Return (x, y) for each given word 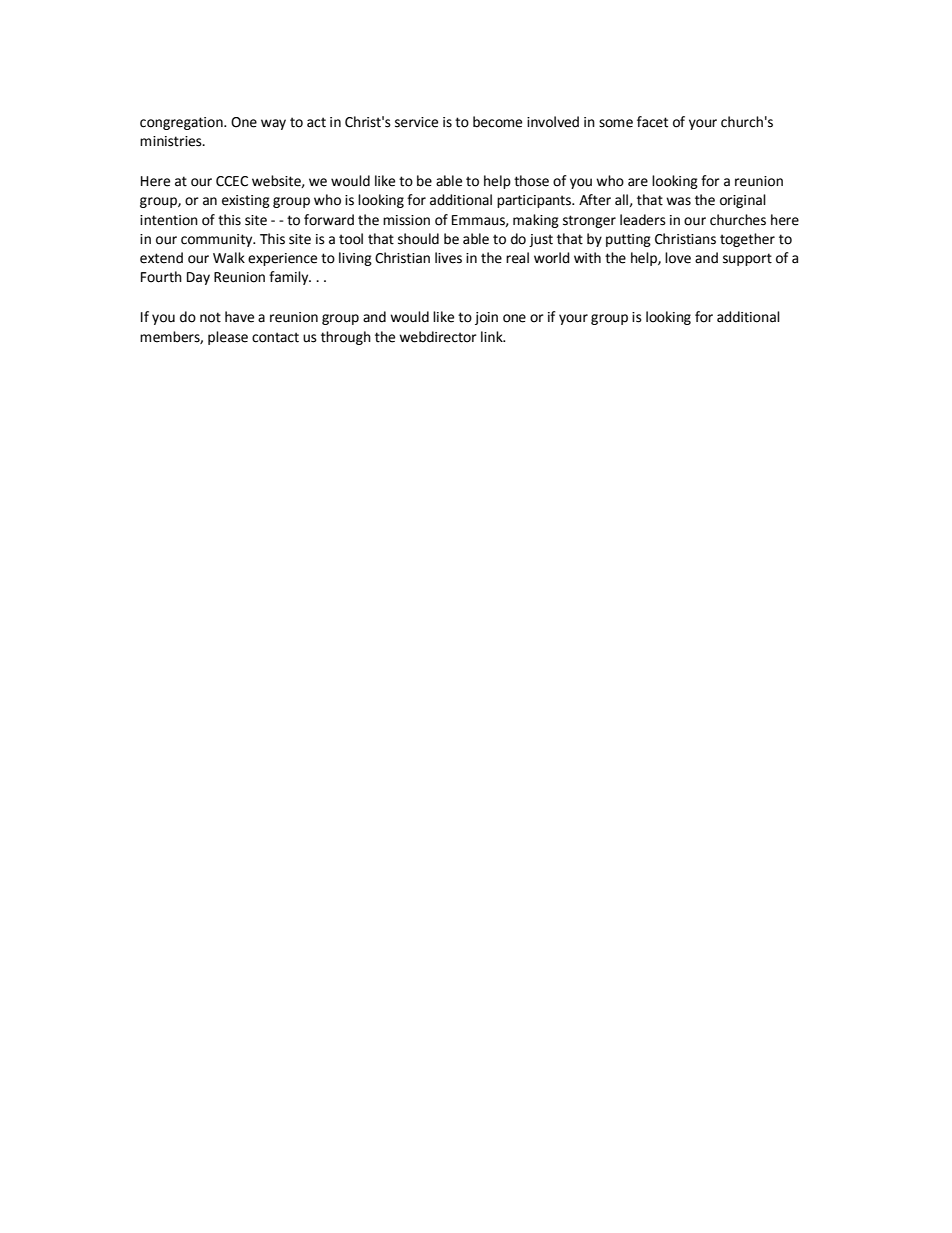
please (228, 338)
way (273, 124)
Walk (229, 258)
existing (246, 201)
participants (535, 201)
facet (652, 122)
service (416, 122)
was (678, 201)
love (678, 258)
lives (448, 258)
